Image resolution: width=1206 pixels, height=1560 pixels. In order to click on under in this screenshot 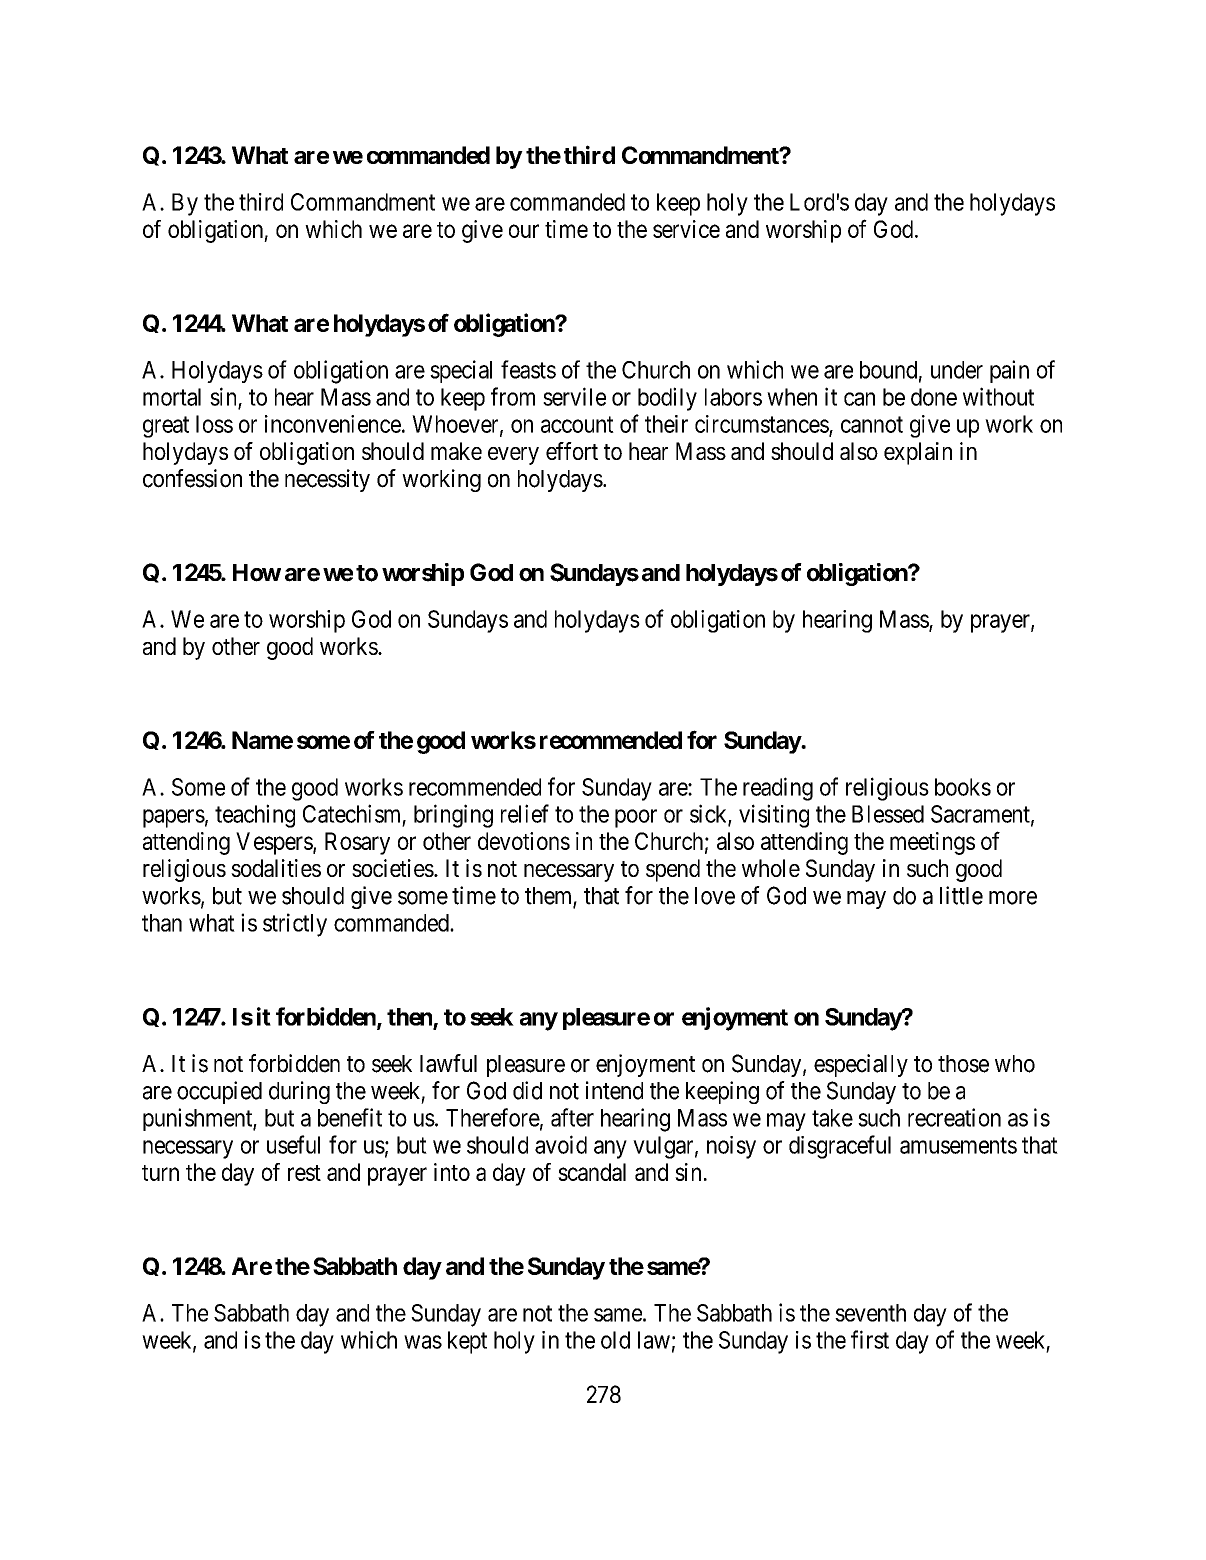, I will do `click(957, 370)`.
